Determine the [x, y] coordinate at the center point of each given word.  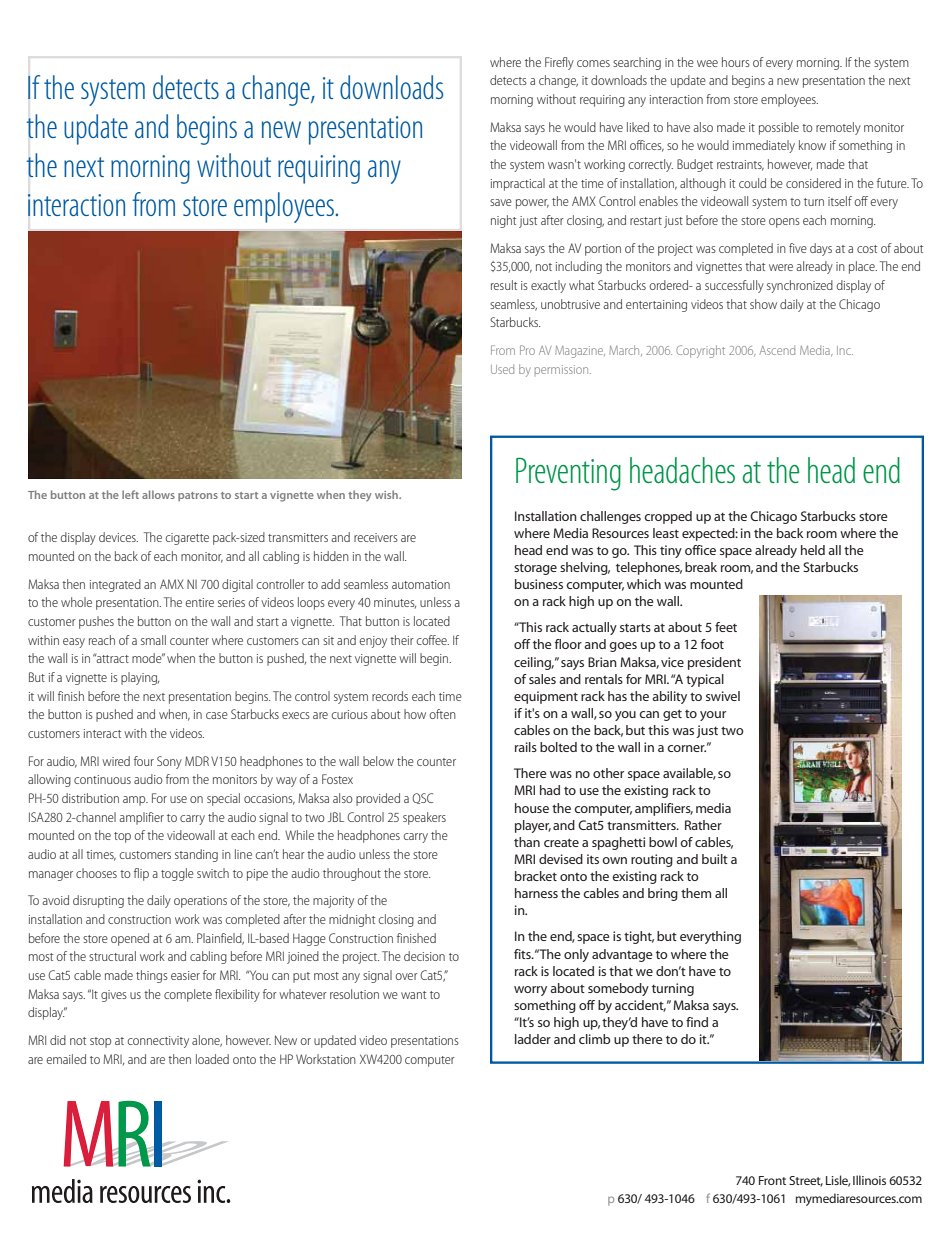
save [501, 202]
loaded [212, 1059]
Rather [703, 825]
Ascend [777, 350]
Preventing [568, 474]
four [144, 761]
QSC [422, 798]
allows [158, 494]
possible [779, 128]
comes [593, 63]
